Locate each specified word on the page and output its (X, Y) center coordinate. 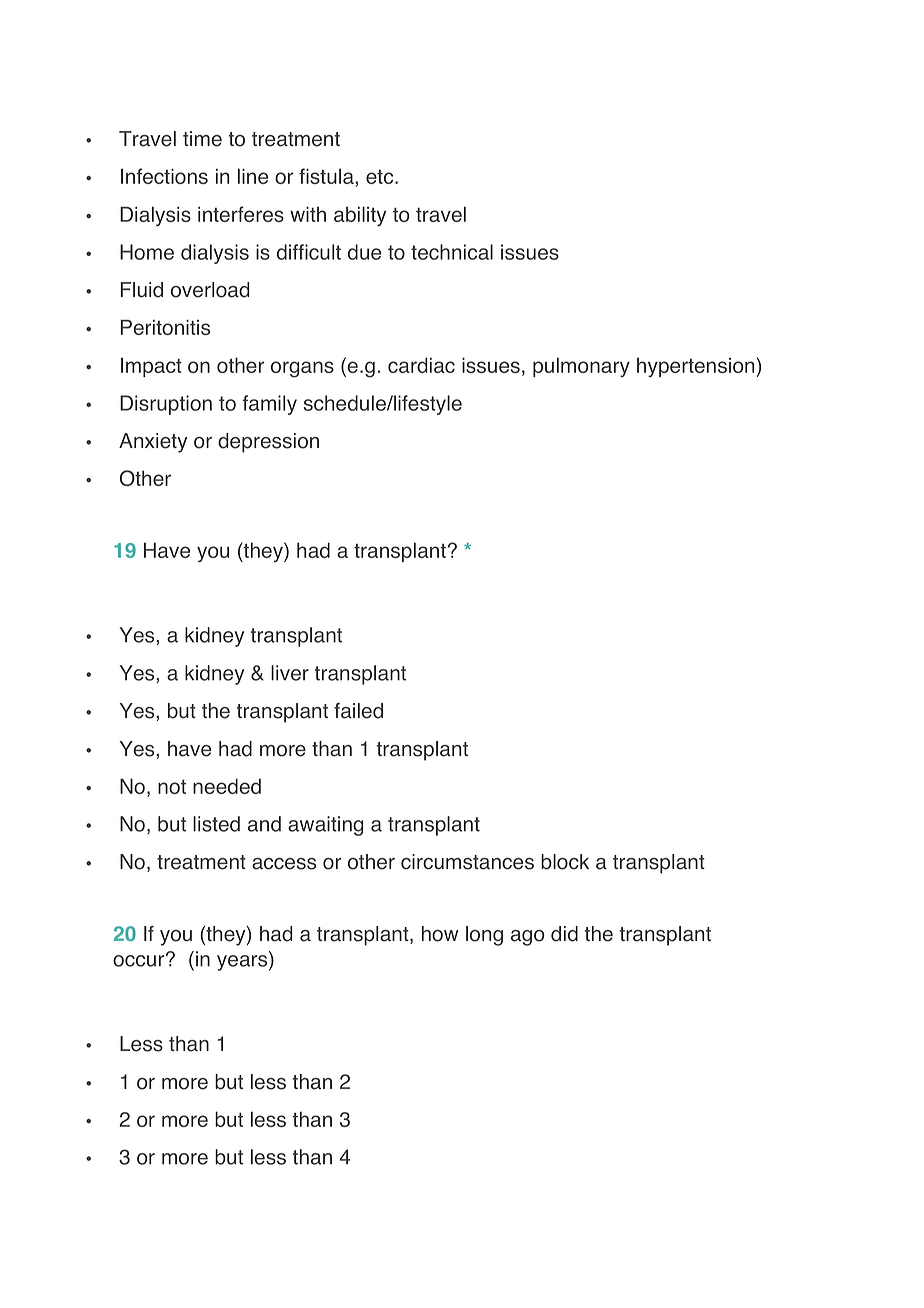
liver (290, 673)
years (243, 963)
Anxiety (153, 443)
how (440, 934)
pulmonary (581, 367)
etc (381, 177)
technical (452, 252)
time (202, 139)
